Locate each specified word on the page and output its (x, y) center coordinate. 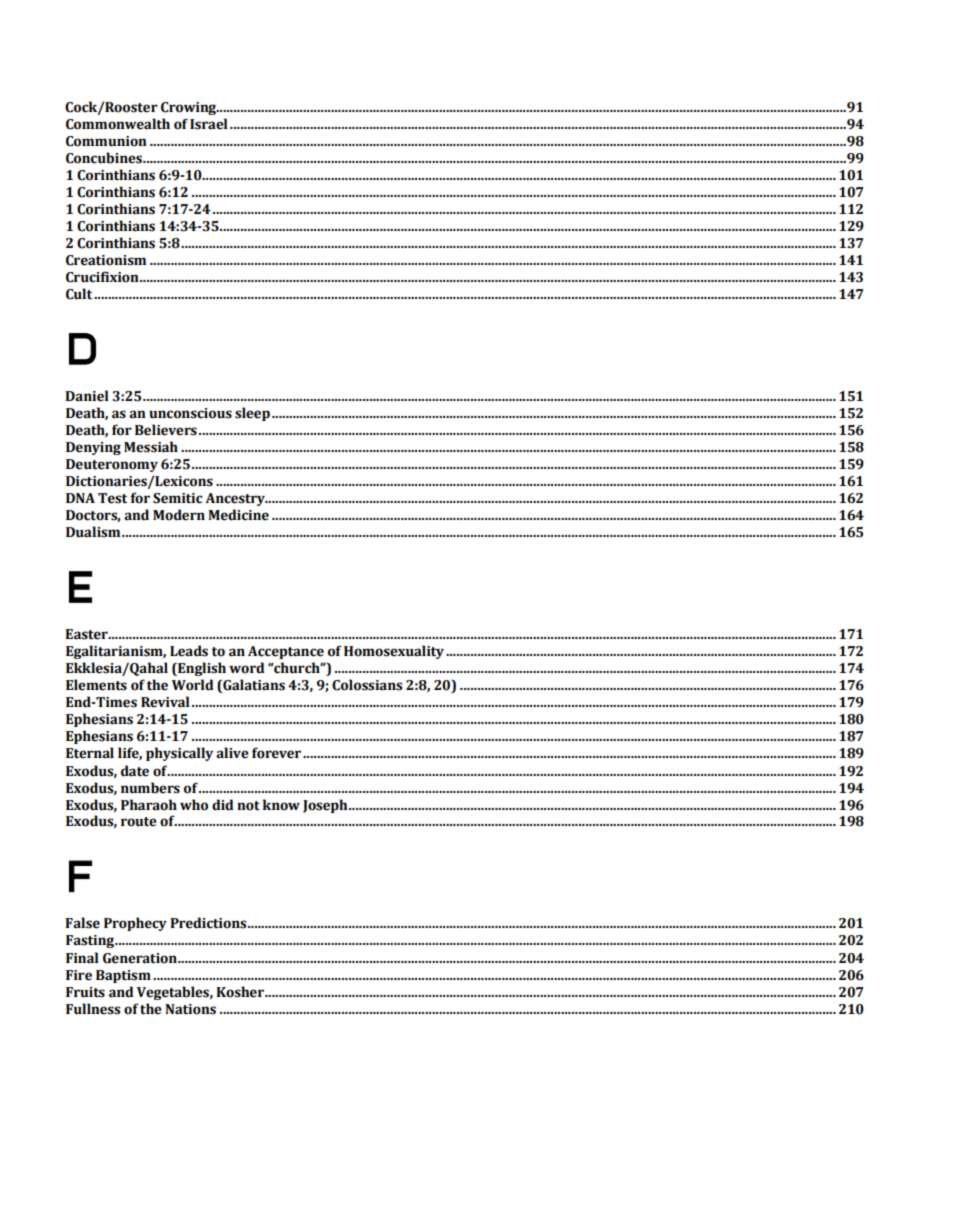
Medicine (238, 515)
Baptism (123, 976)
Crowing (190, 108)
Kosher (241, 992)
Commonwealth (118, 124)
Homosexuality (394, 652)
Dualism (94, 532)
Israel (209, 124)
